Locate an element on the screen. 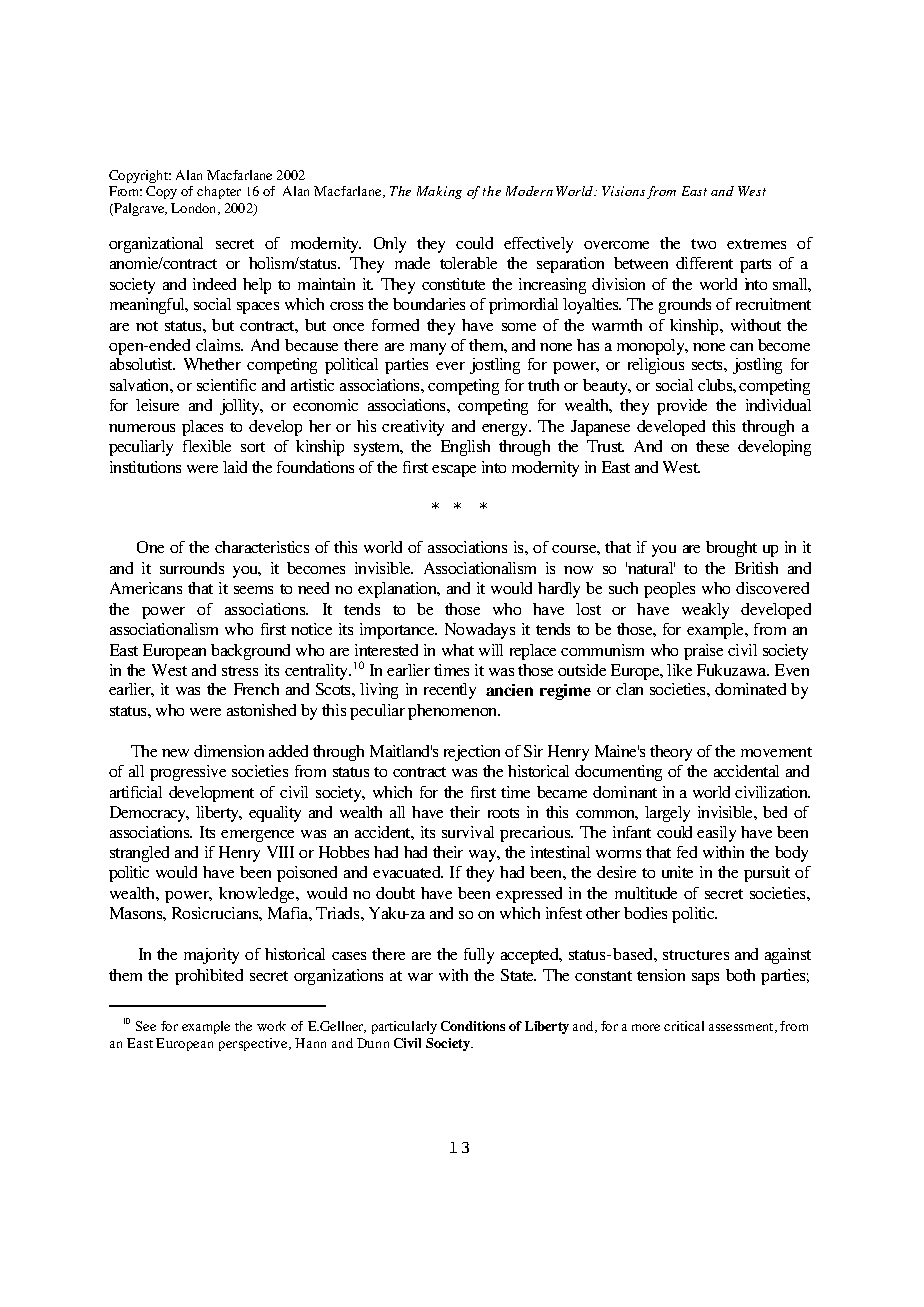  critical is located at coordinates (684, 1026).
